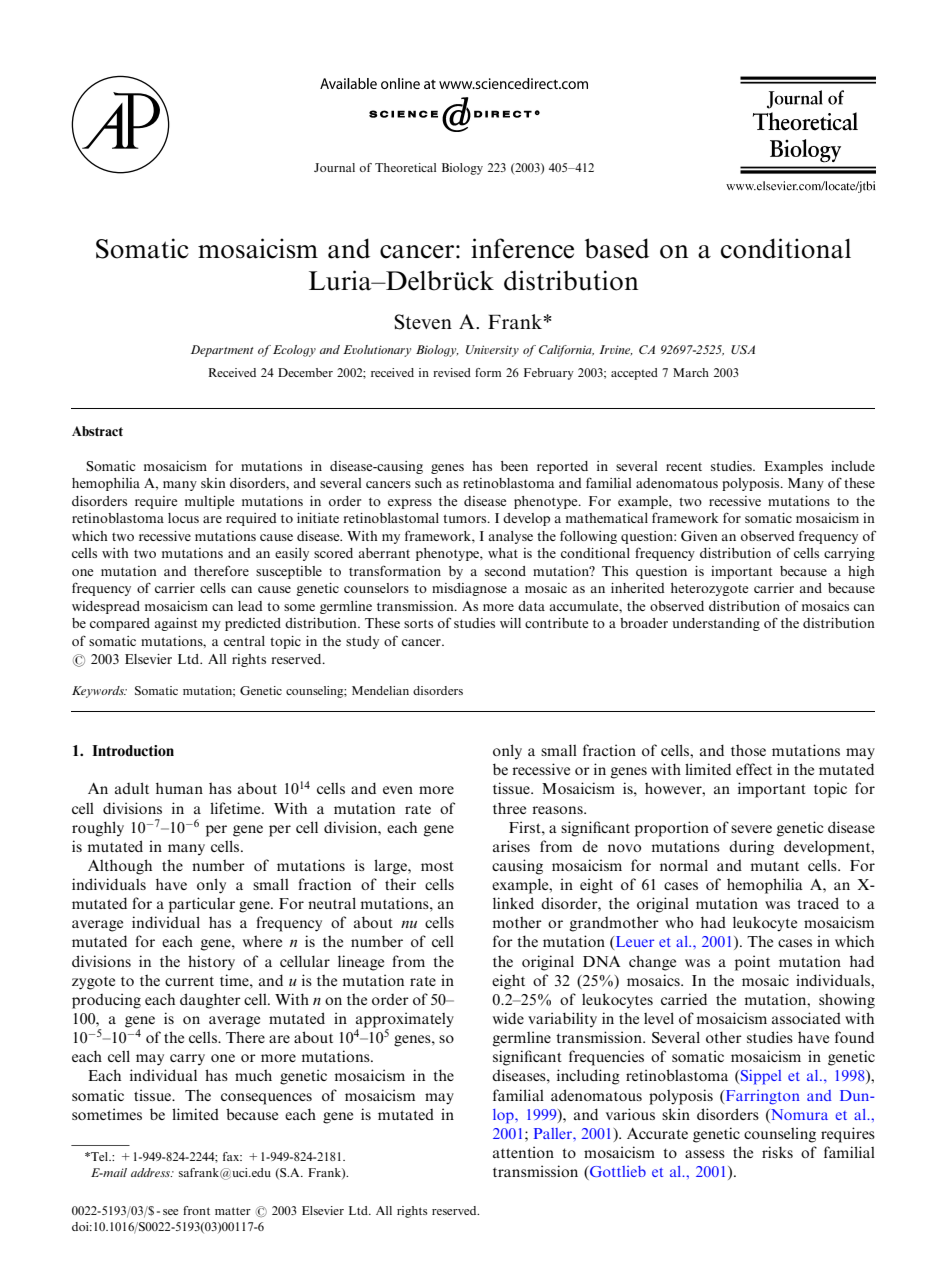  Describe the element at coordinates (334, 167) in the page. I see `Journal` at that location.
